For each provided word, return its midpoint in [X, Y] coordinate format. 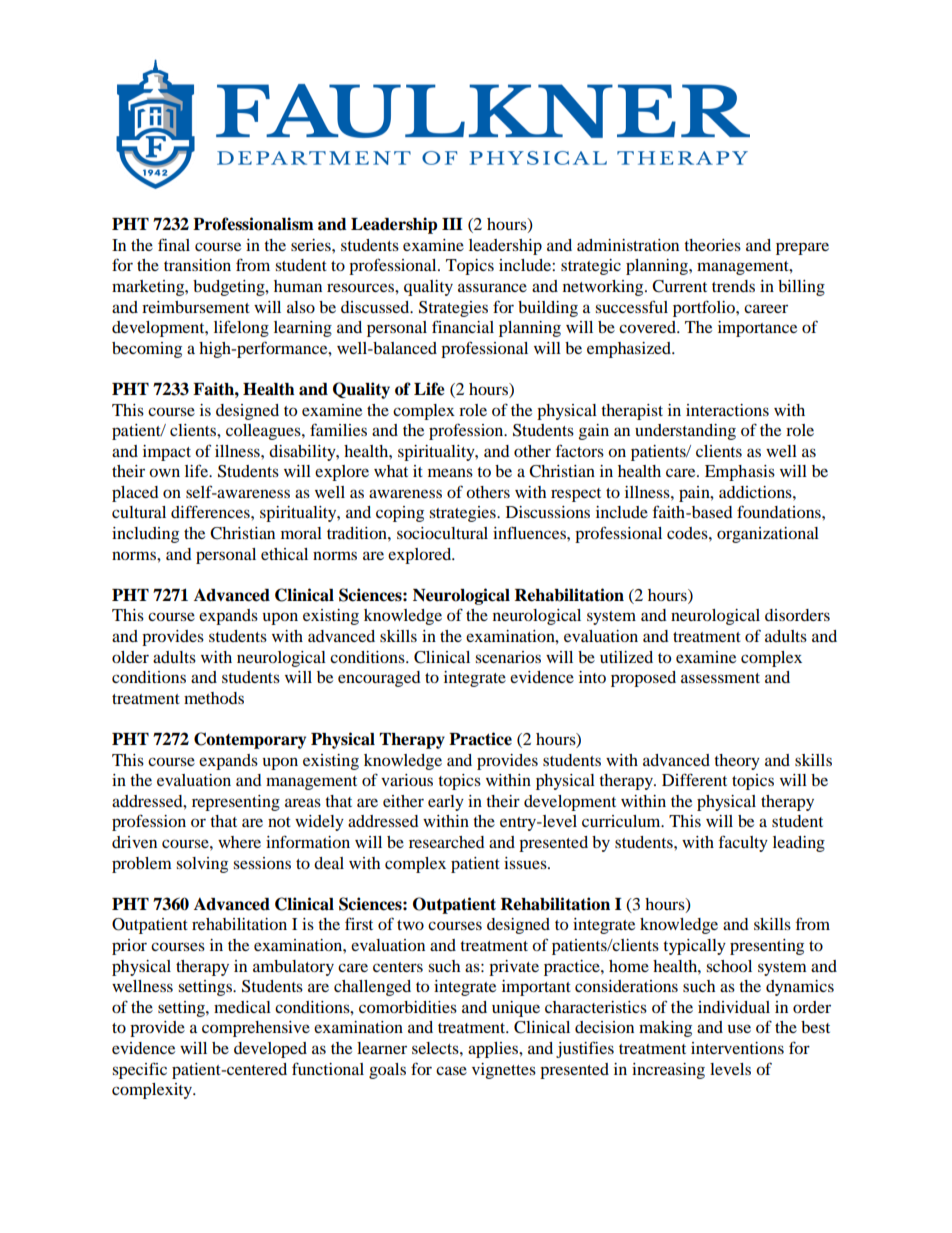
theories [712, 245]
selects [436, 1048]
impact [167, 453]
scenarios [508, 657]
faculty [743, 843]
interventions [737, 1048]
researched [447, 842]
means [450, 472]
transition [197, 265]
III [452, 224]
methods [214, 698]
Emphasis [740, 473]
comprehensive [256, 1029]
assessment [720, 678]
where [239, 842]
